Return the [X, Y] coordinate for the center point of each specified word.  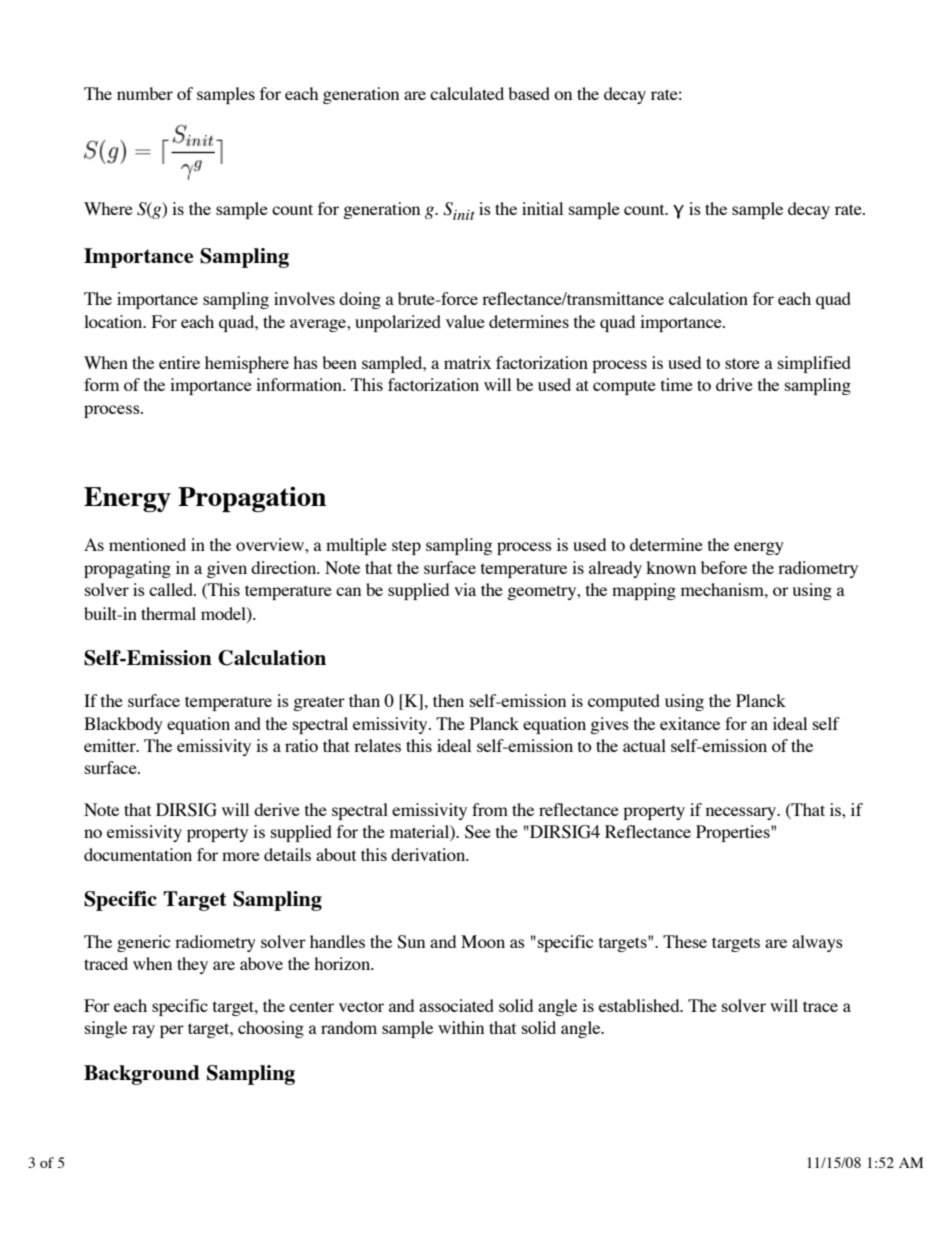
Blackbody [123, 725]
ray [143, 1031]
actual [644, 745]
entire [179, 362]
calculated [467, 93]
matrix [467, 362]
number [145, 93]
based [529, 93]
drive [734, 384]
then [448, 700]
